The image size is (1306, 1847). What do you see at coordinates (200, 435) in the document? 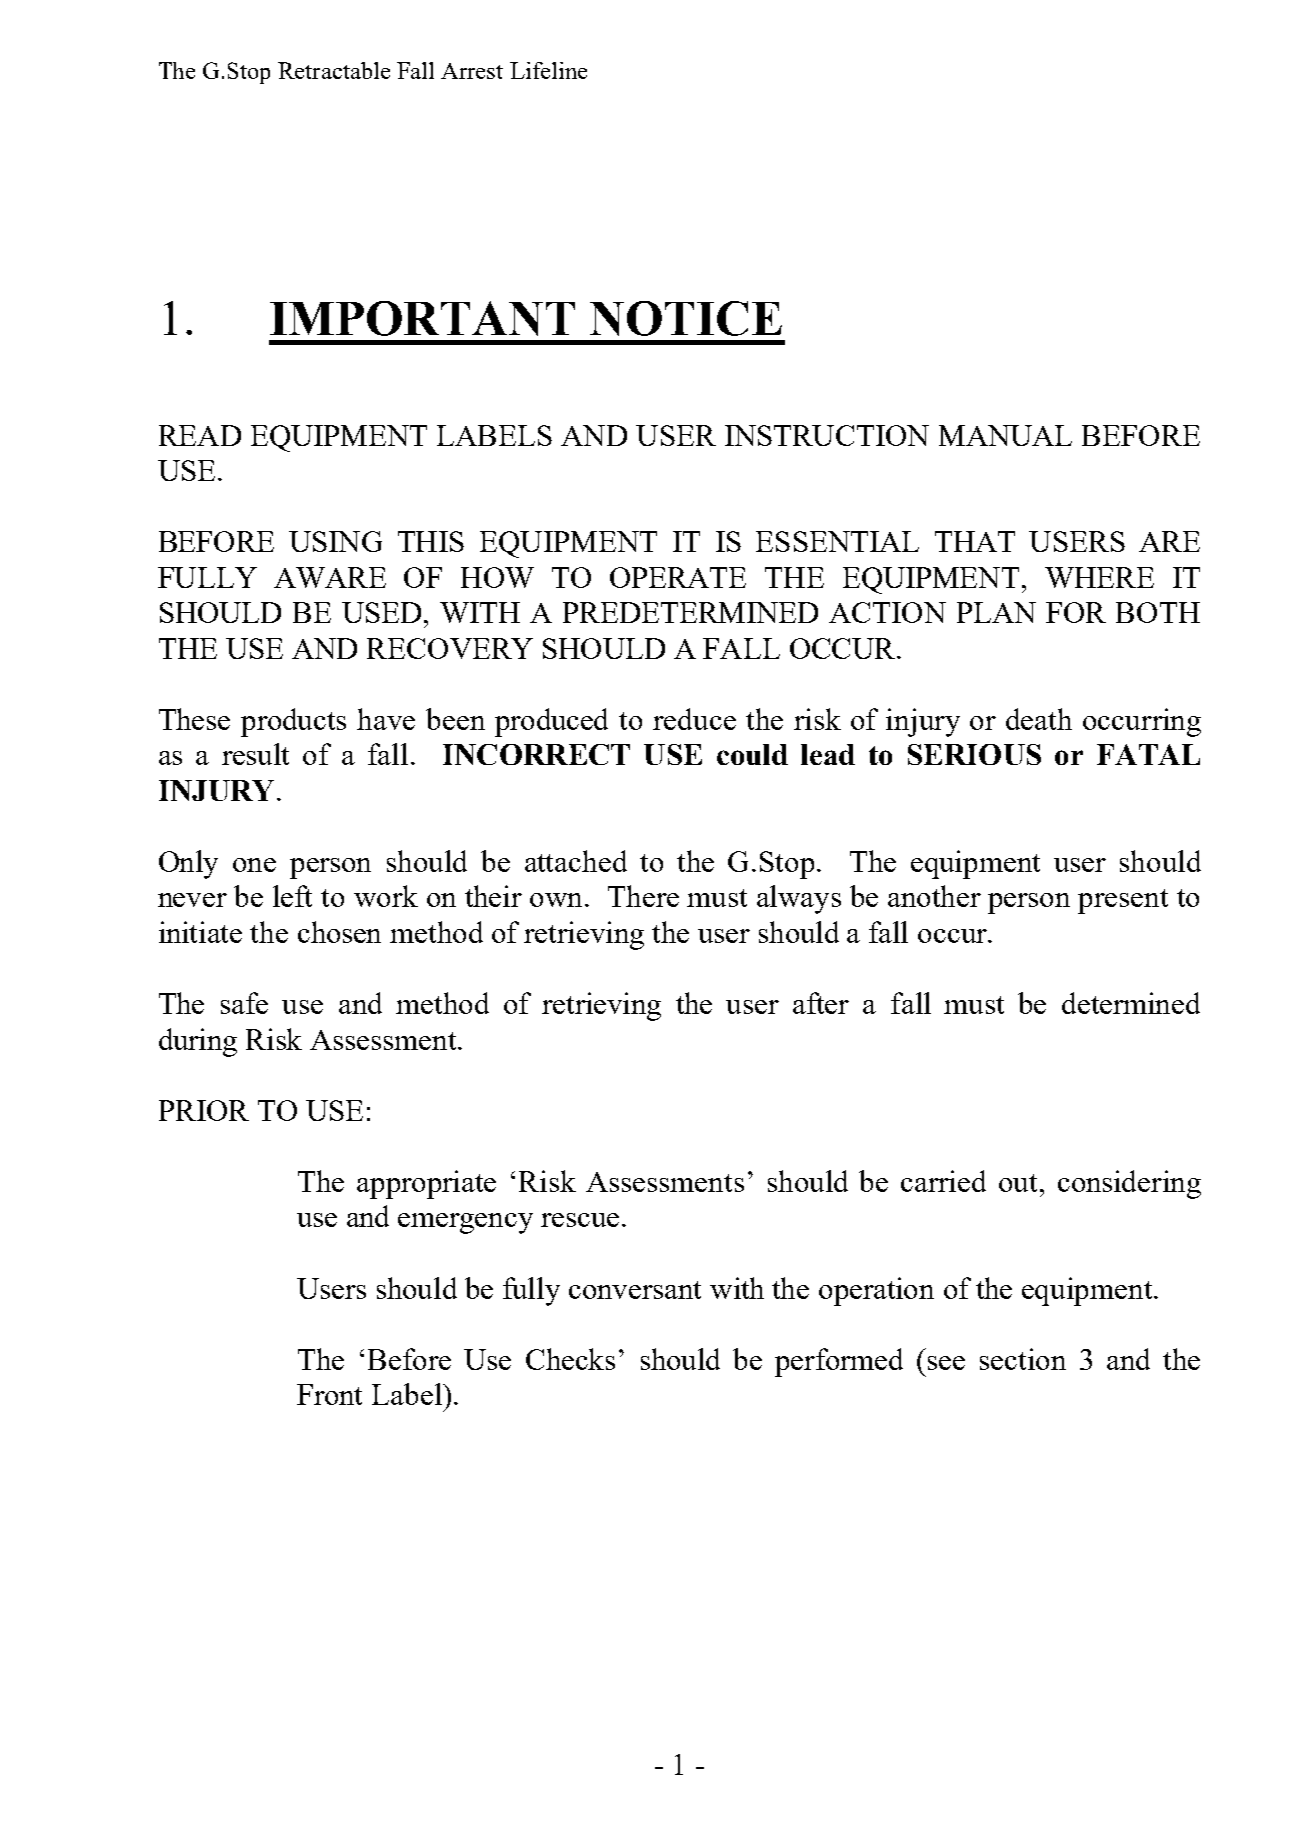
I see `READ` at bounding box center [200, 435].
